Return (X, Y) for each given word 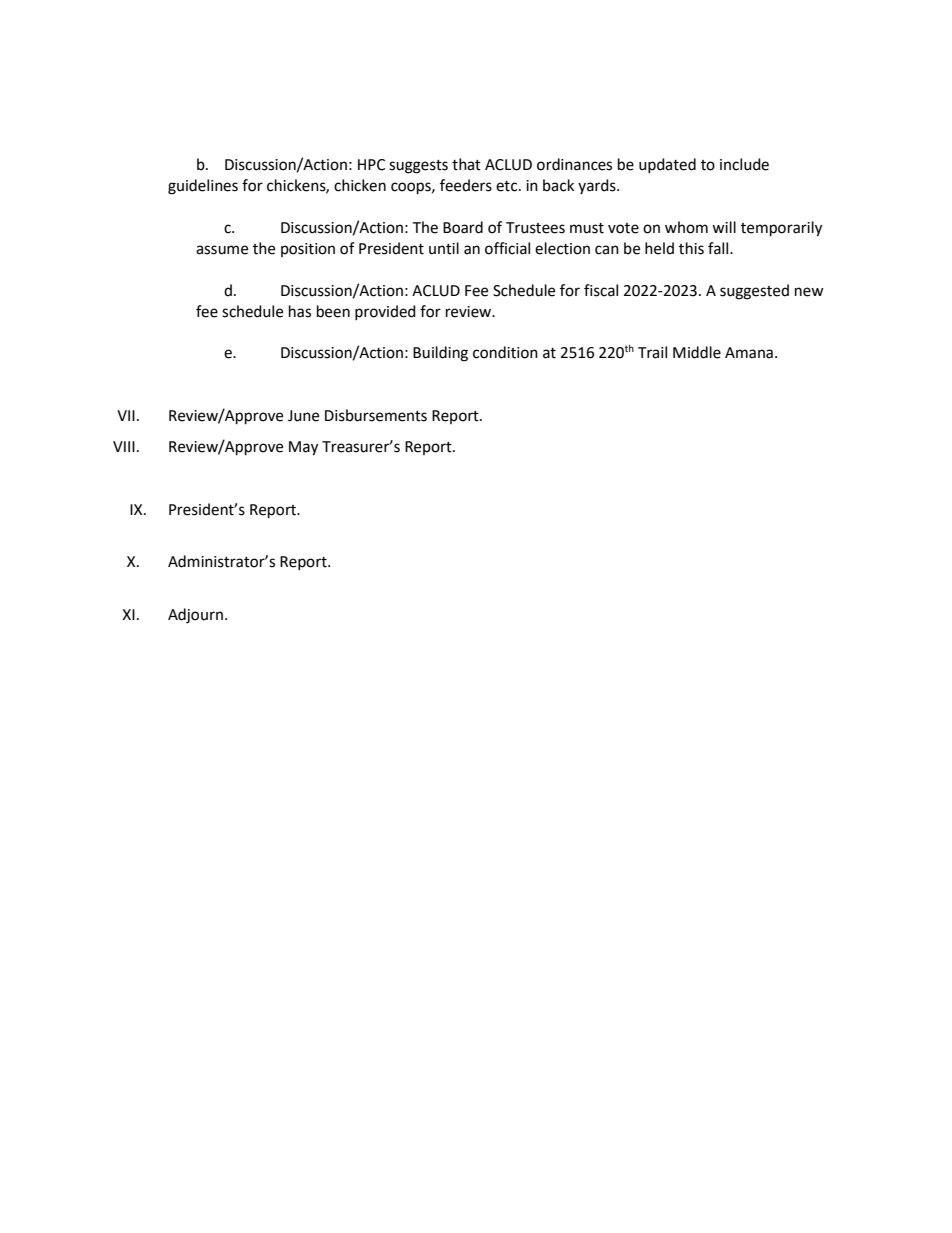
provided (385, 312)
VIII (124, 446)
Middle (697, 352)
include (744, 164)
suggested (754, 292)
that (466, 164)
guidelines (203, 187)
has (300, 311)
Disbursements (376, 415)
